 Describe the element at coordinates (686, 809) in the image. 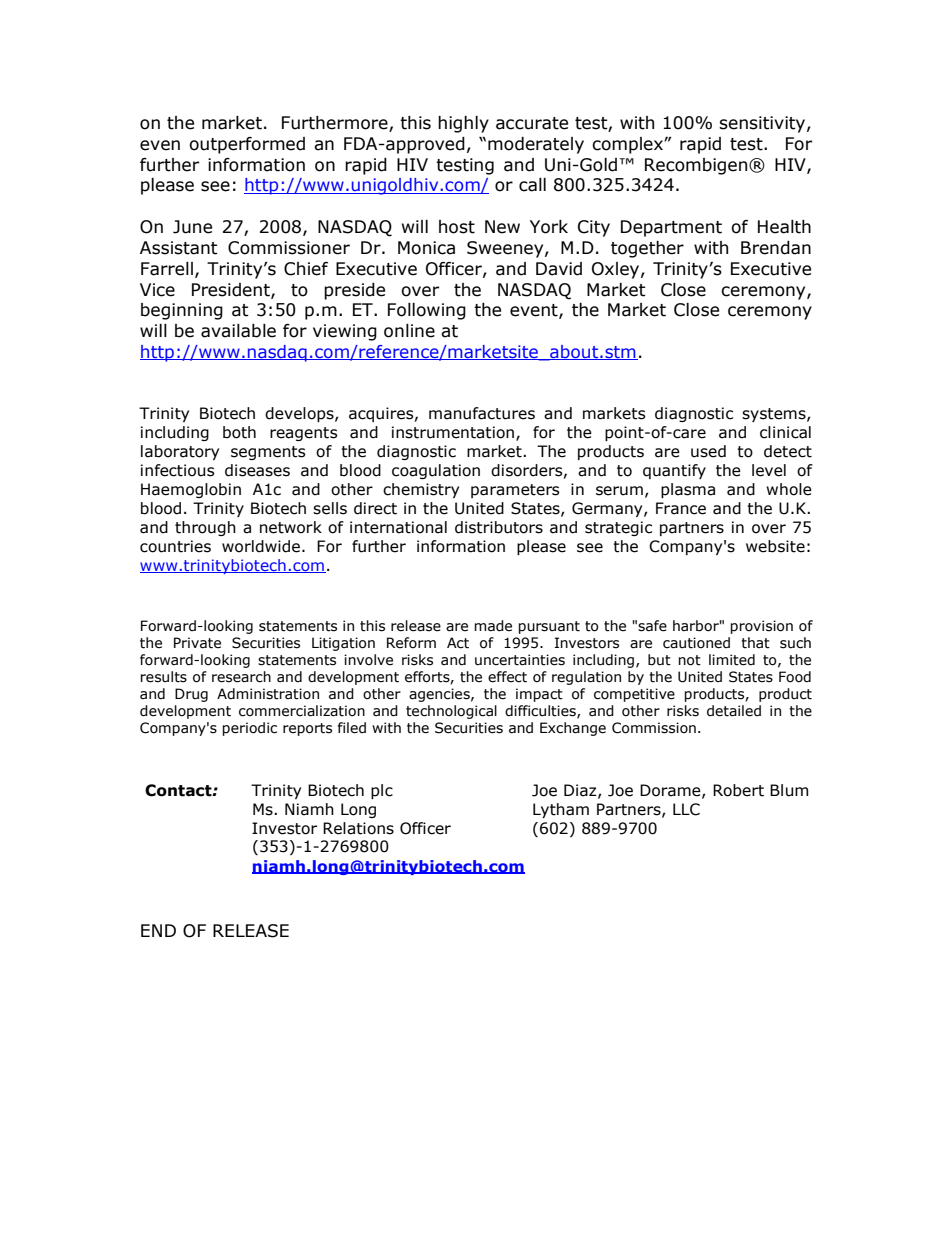

I see `LLC` at that location.
